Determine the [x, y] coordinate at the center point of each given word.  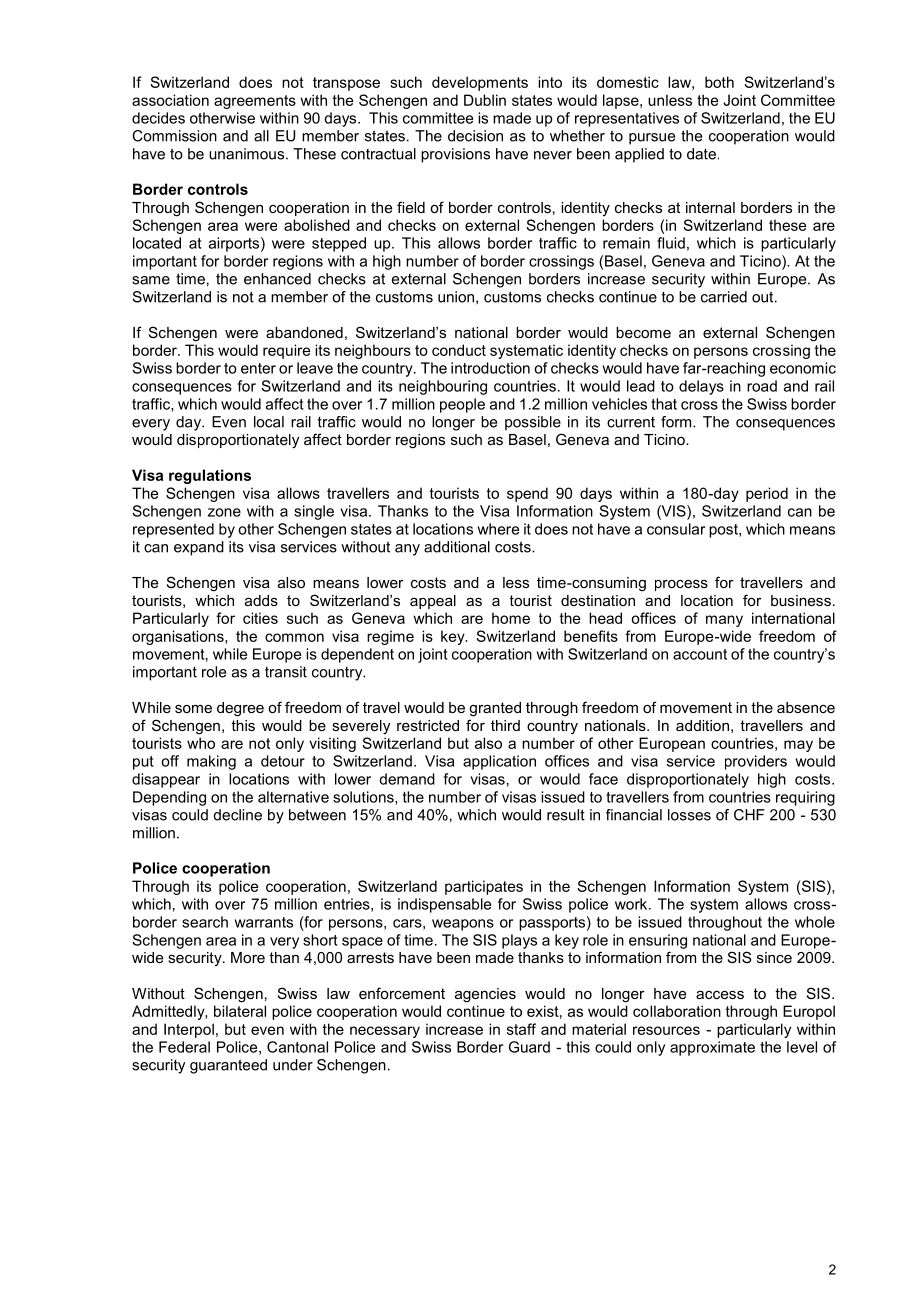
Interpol [189, 1030]
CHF [749, 815]
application [499, 762]
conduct [459, 350]
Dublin [485, 100]
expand [199, 548]
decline [238, 815]
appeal [433, 602]
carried [724, 297]
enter [258, 368]
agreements [255, 102]
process [681, 585]
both [719, 82]
